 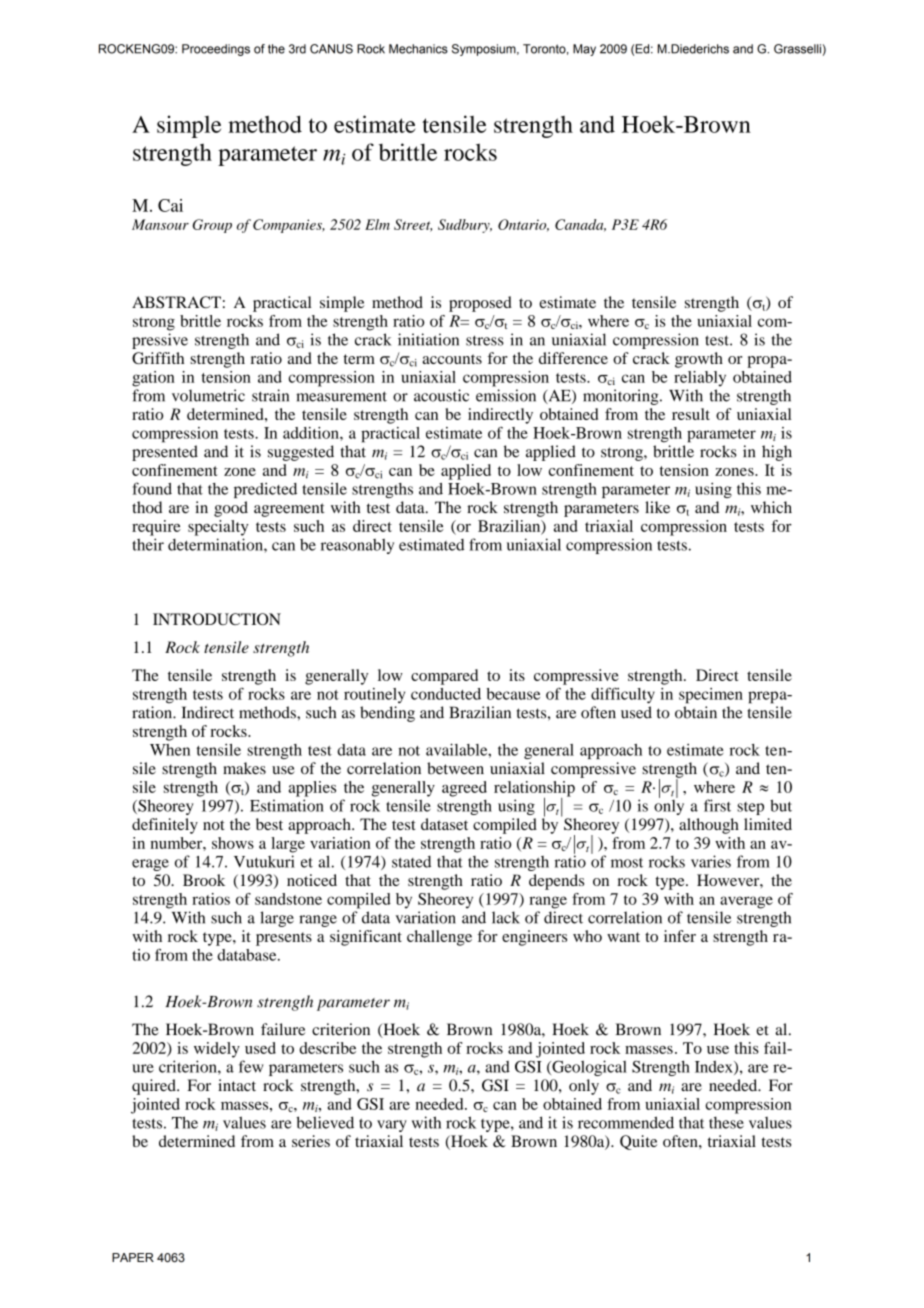 I want to click on growth, so click(x=699, y=360).
